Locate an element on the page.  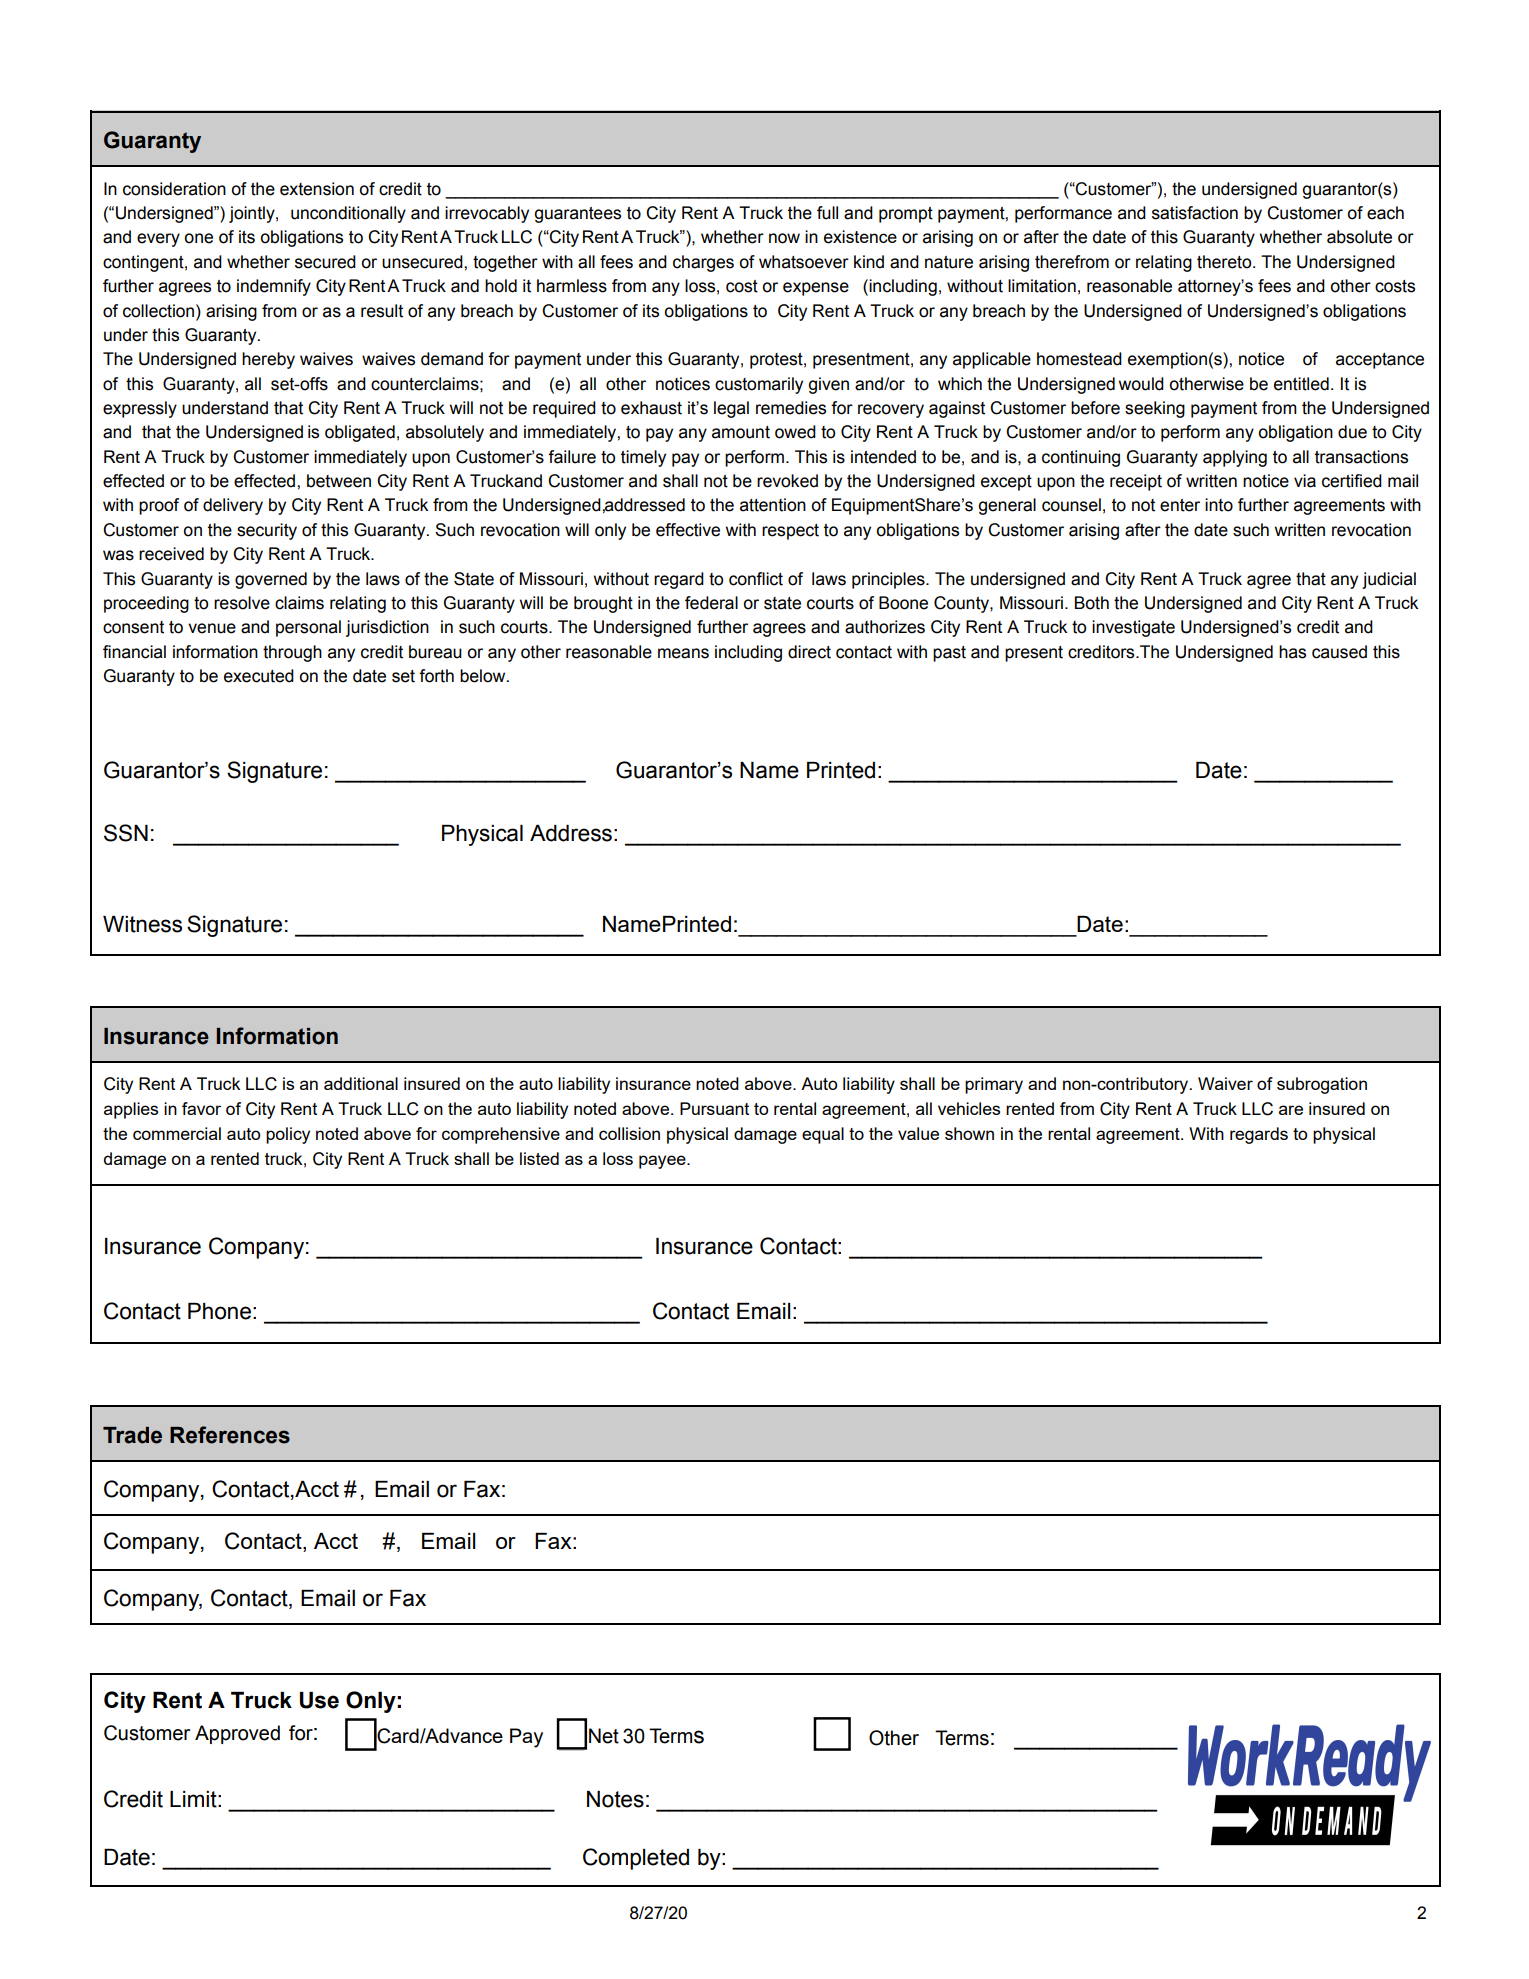
has is located at coordinates (1292, 652).
